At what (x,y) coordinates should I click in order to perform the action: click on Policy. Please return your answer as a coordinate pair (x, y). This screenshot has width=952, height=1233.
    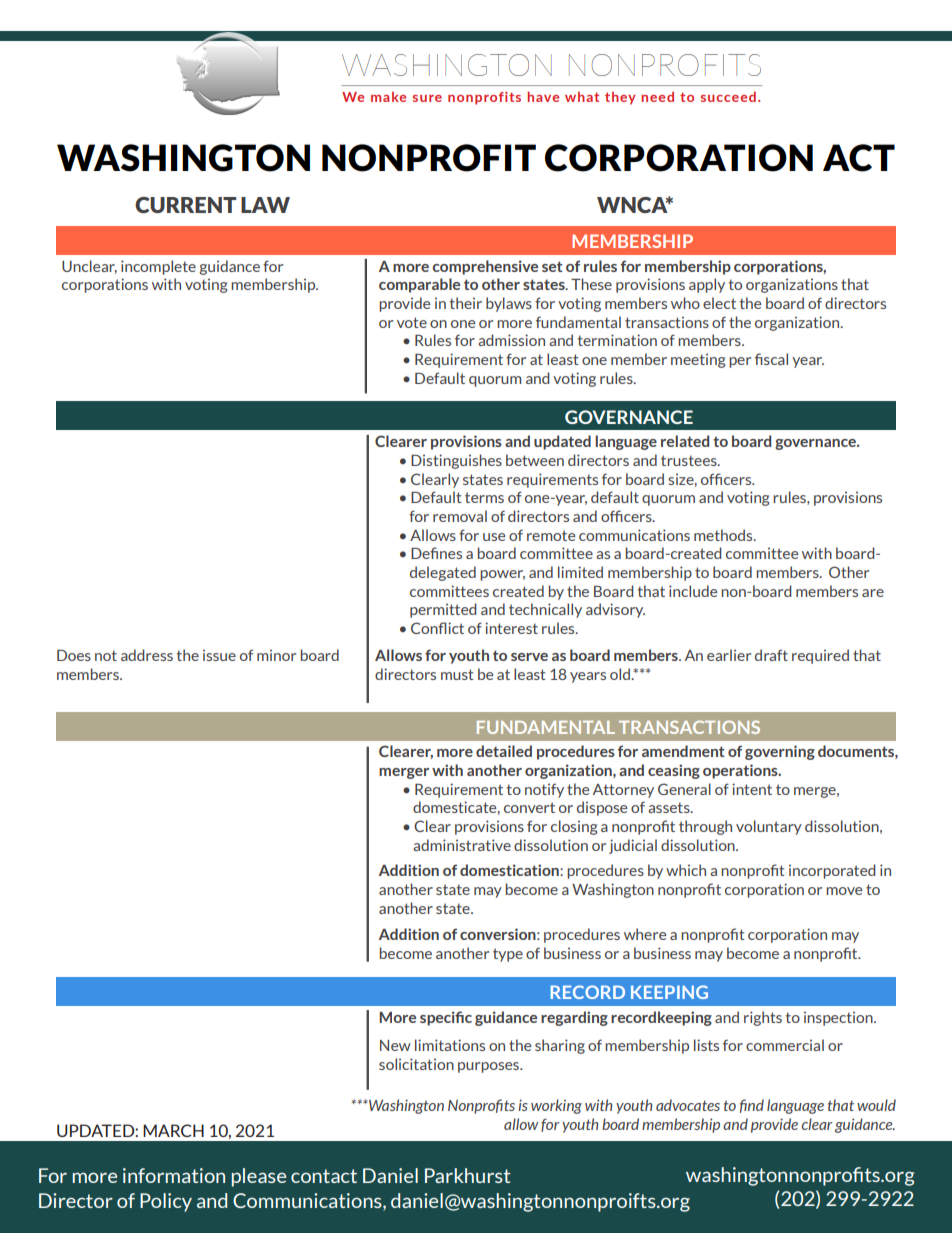
    Looking at the image, I should click on (166, 1202).
